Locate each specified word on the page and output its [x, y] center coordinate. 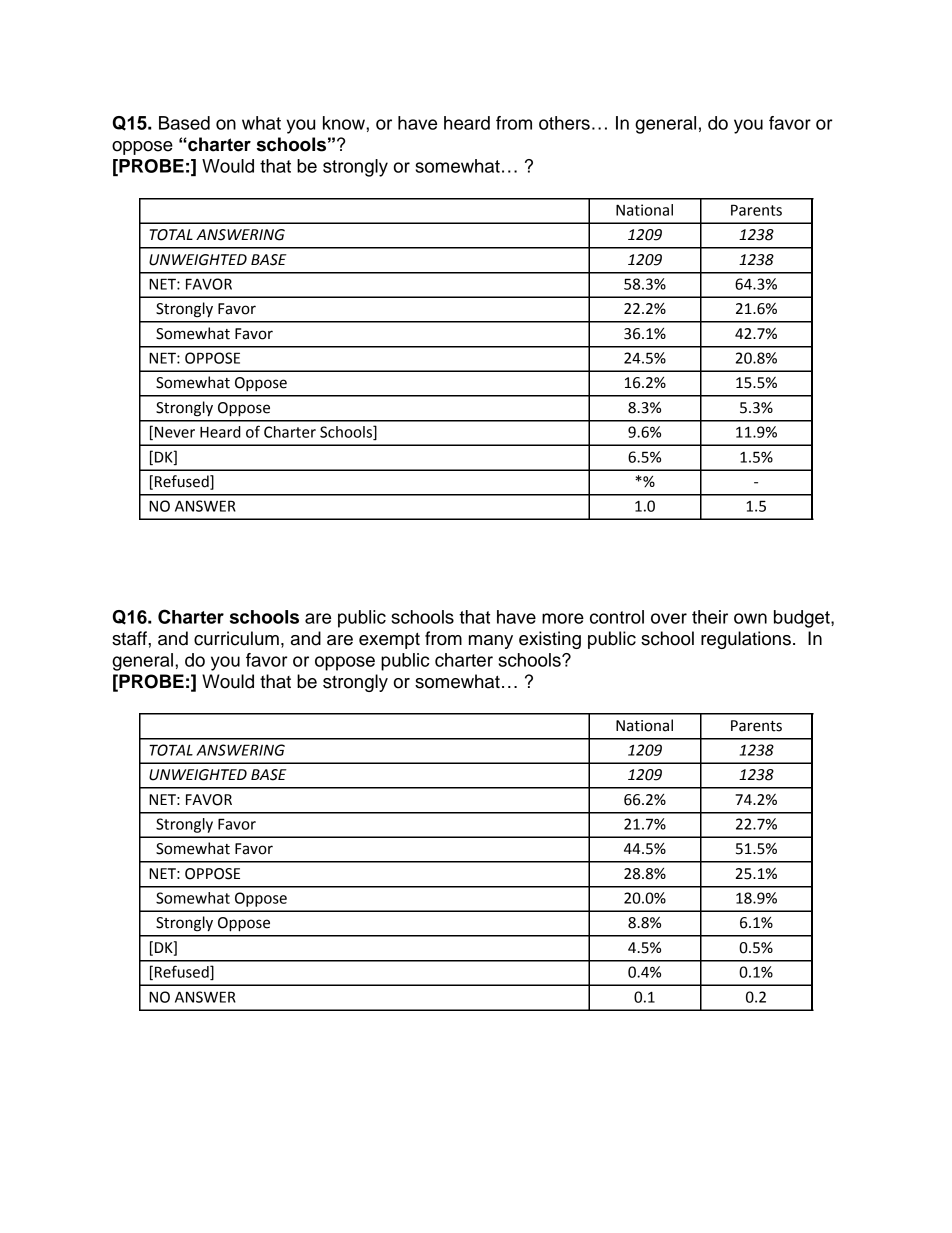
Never [175, 432]
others [564, 123]
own [750, 618]
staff [130, 638]
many [491, 642]
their [710, 617]
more [563, 618]
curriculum [236, 638]
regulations [746, 640]
